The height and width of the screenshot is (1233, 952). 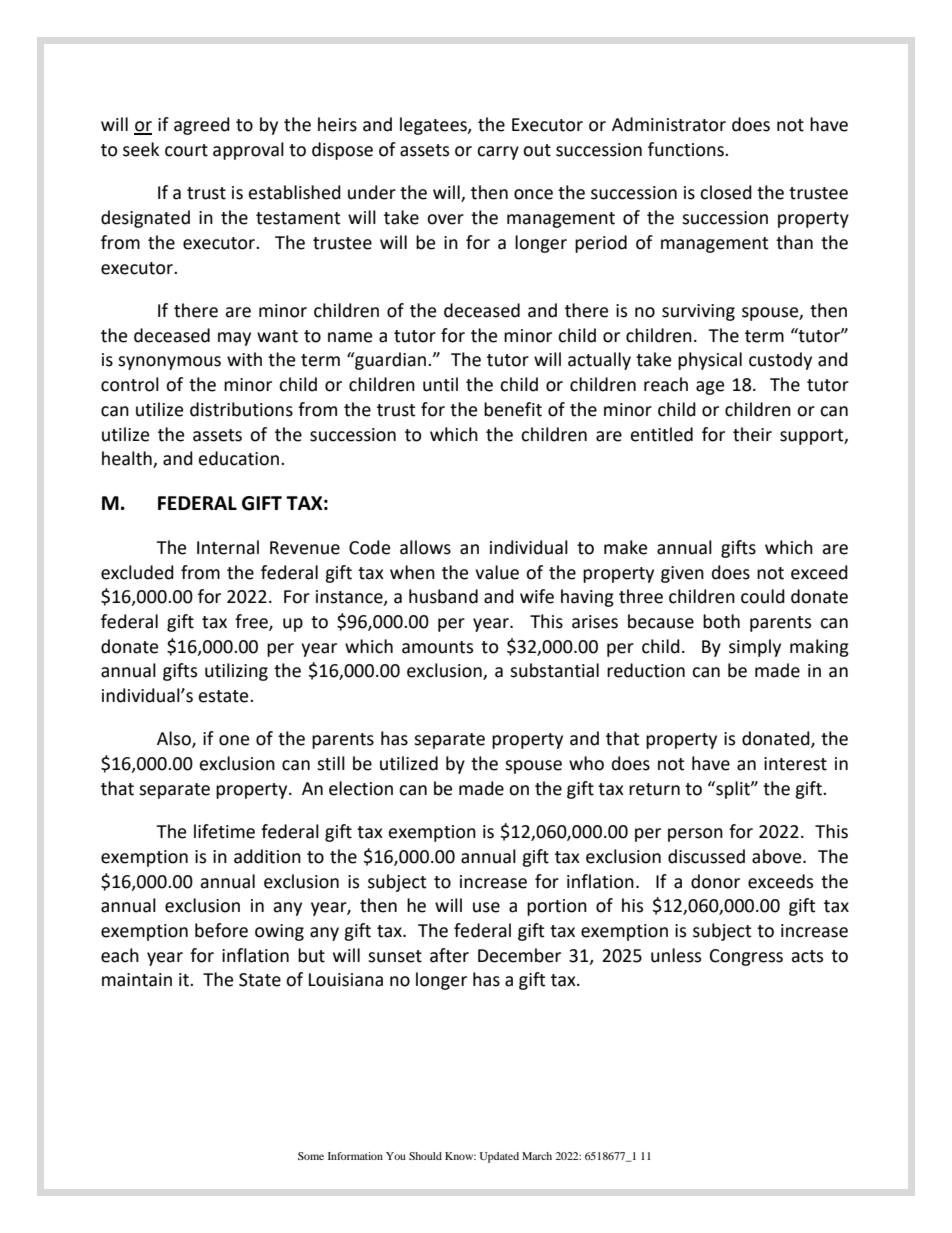 What do you see at coordinates (755, 648) in the screenshot?
I see `simply` at bounding box center [755, 648].
